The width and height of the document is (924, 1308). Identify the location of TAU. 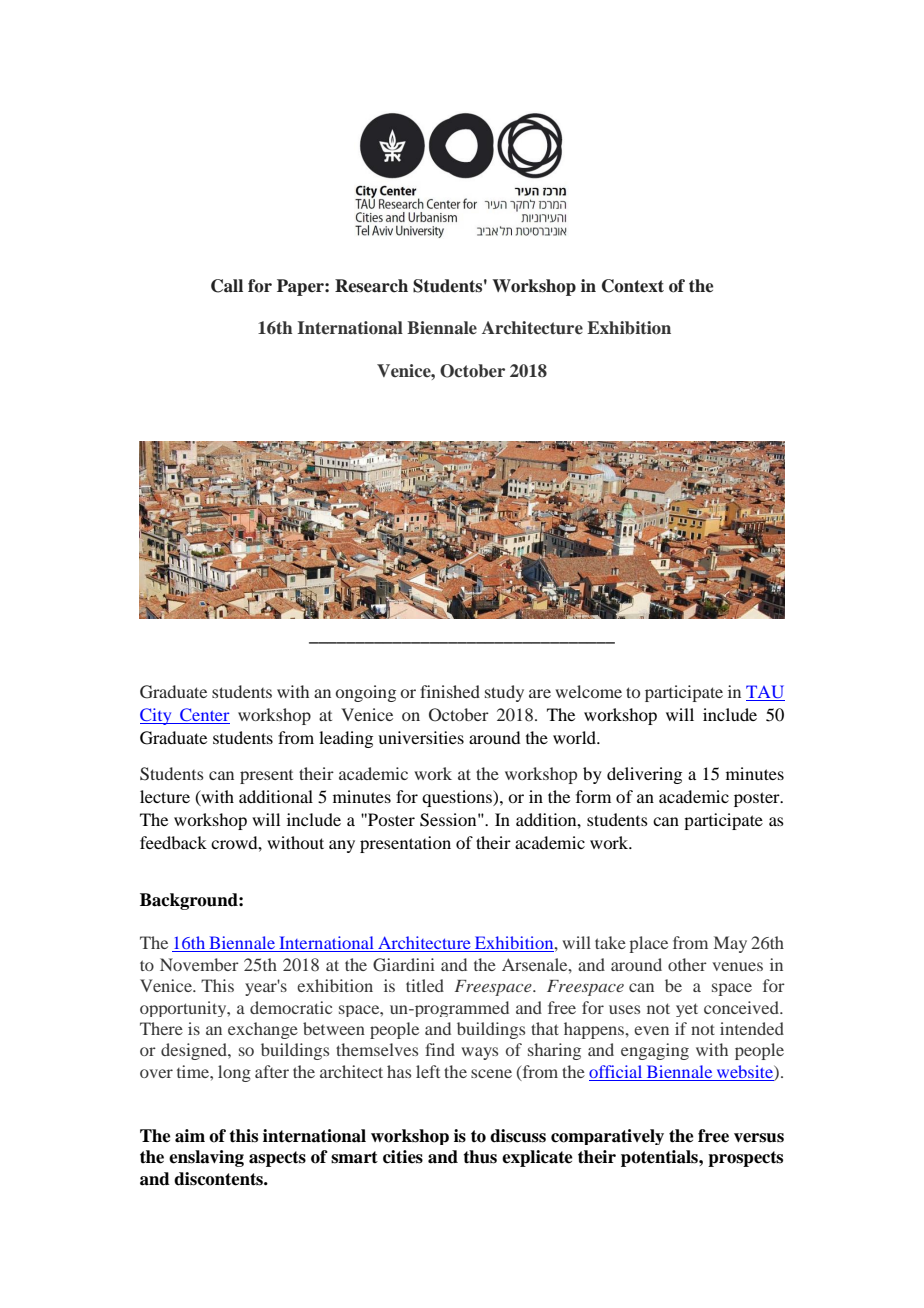
(765, 693).
